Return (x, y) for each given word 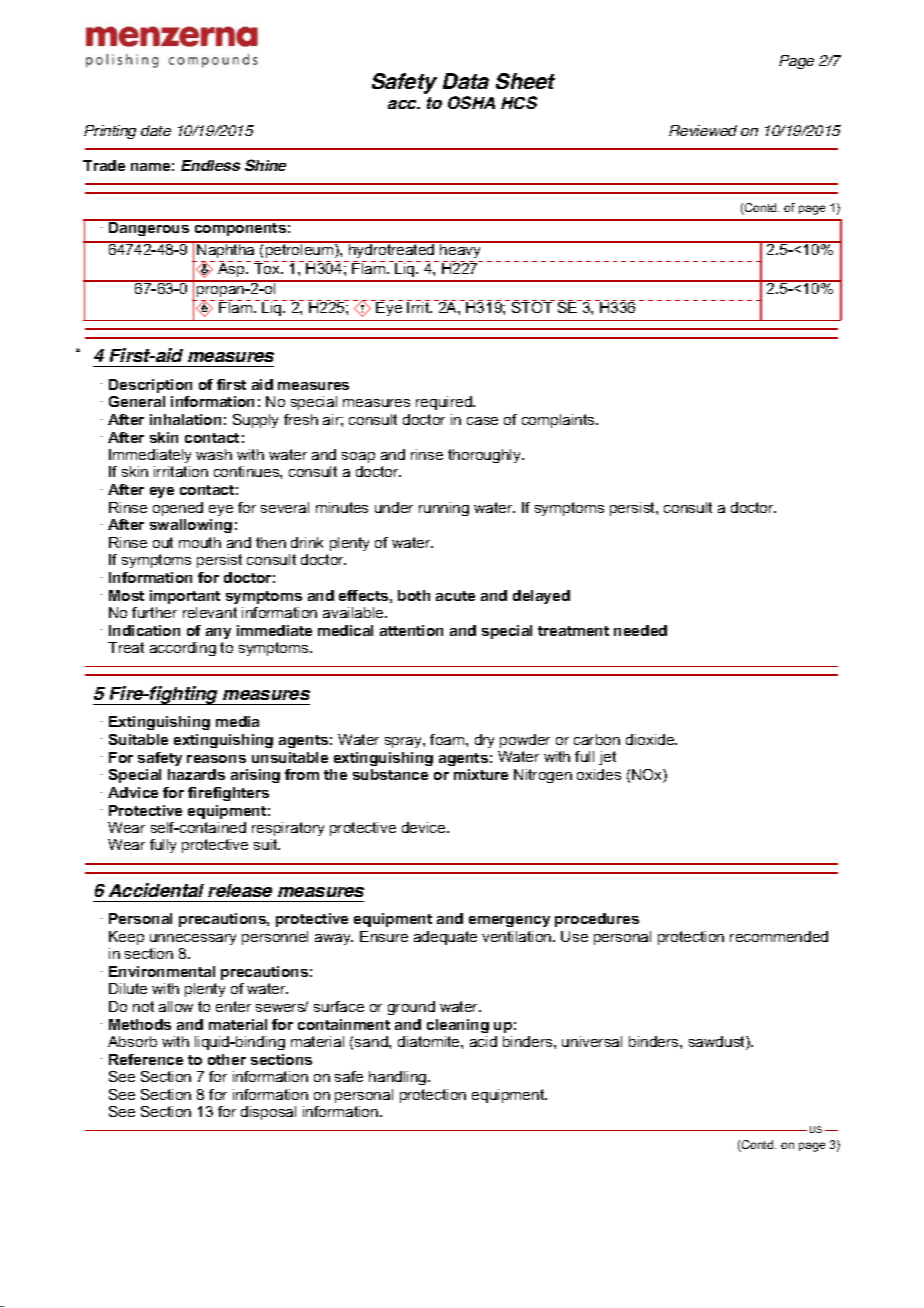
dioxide (651, 739)
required (445, 403)
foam (448, 739)
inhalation (185, 419)
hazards (196, 774)
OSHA (471, 102)
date (156, 130)
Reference (146, 1059)
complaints (559, 421)
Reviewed (703, 130)
